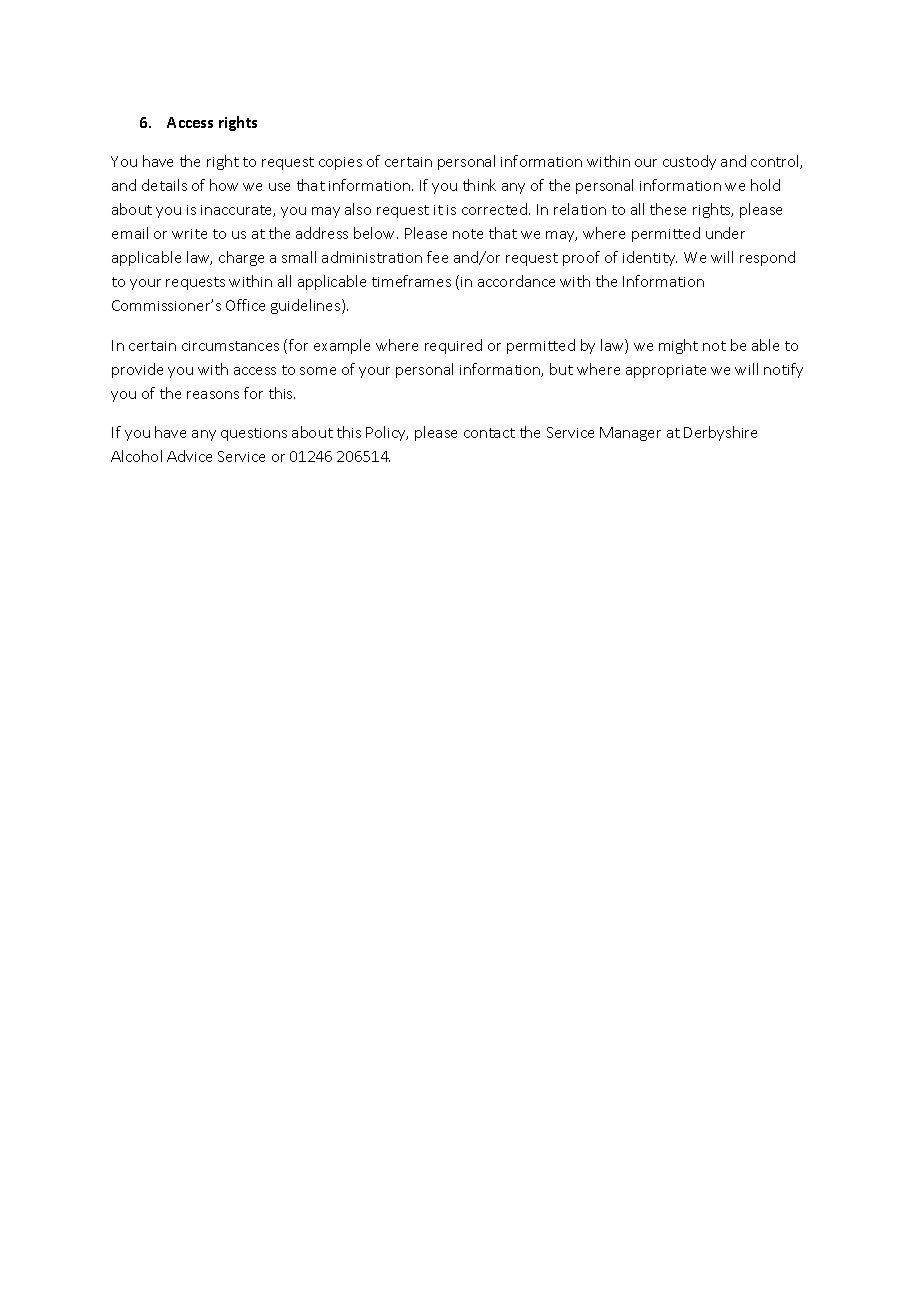 The height and width of the screenshot is (1308, 924). I want to click on but, so click(561, 369).
